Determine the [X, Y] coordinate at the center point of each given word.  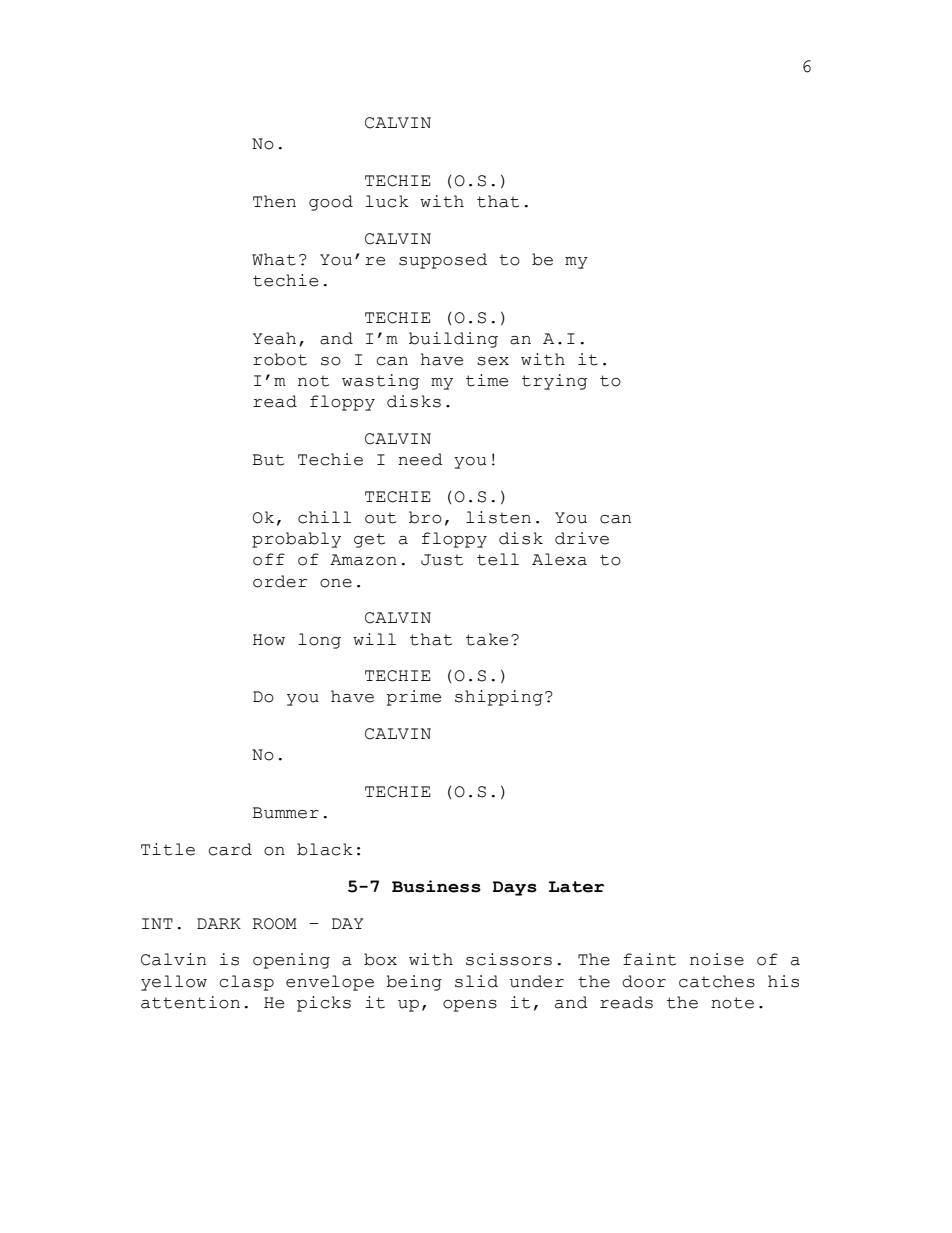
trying [554, 382]
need [420, 459]
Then [274, 201]
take [487, 639]
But [268, 460]
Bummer [285, 813]
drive [582, 538]
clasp [246, 983]
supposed [443, 261]
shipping [499, 698]
